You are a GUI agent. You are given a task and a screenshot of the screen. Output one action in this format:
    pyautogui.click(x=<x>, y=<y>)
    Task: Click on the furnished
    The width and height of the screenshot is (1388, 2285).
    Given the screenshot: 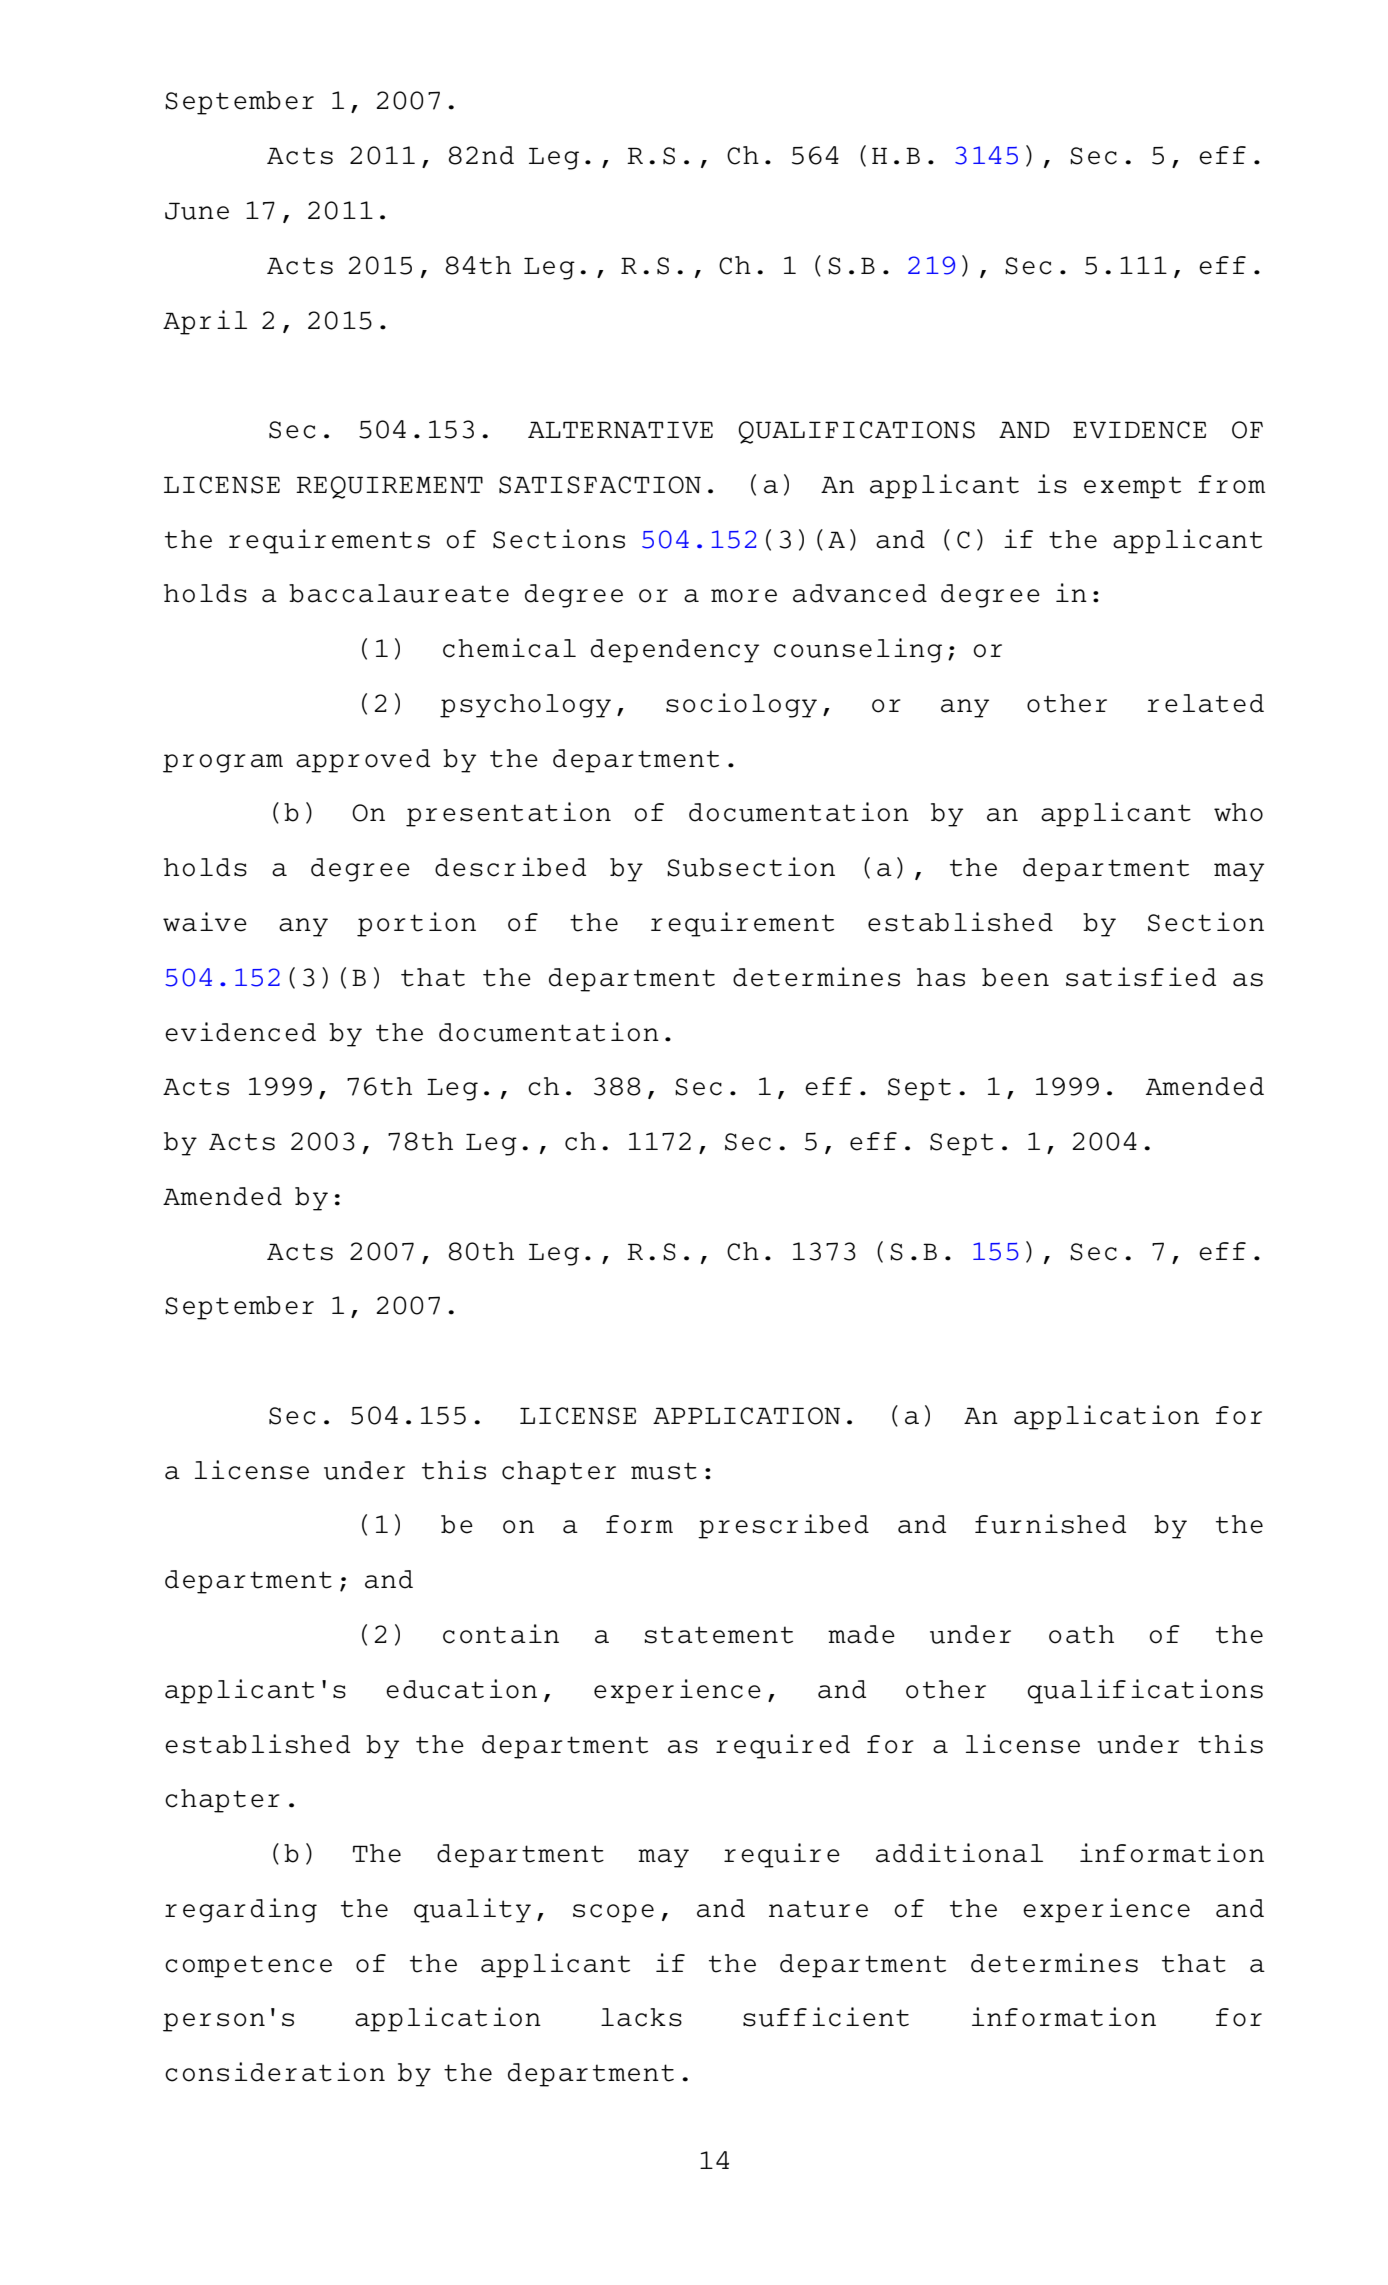 What is the action you would take?
    pyautogui.click(x=1050, y=1524)
